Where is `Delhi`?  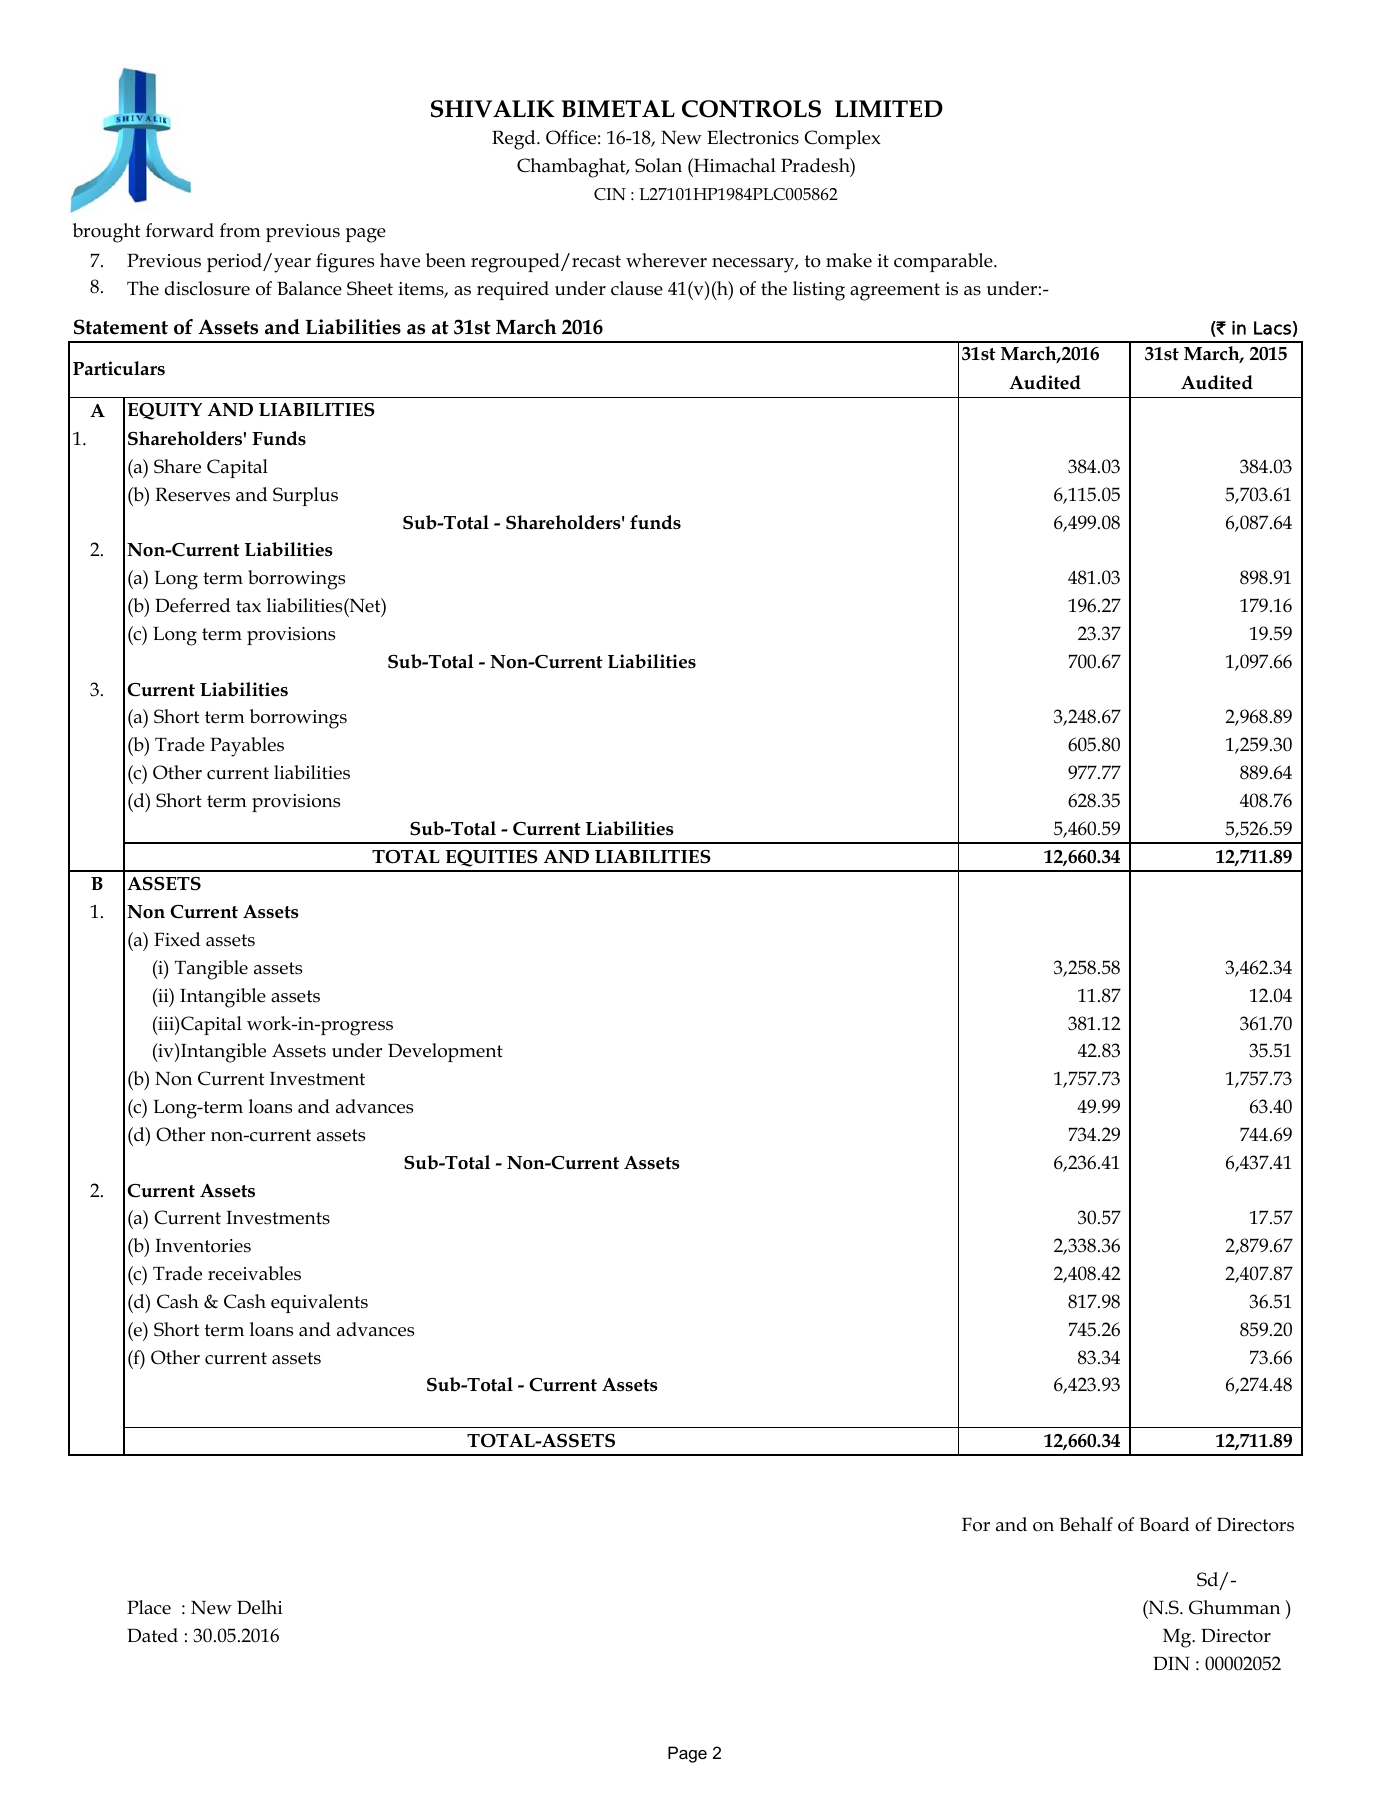
Delhi is located at coordinates (260, 1607).
